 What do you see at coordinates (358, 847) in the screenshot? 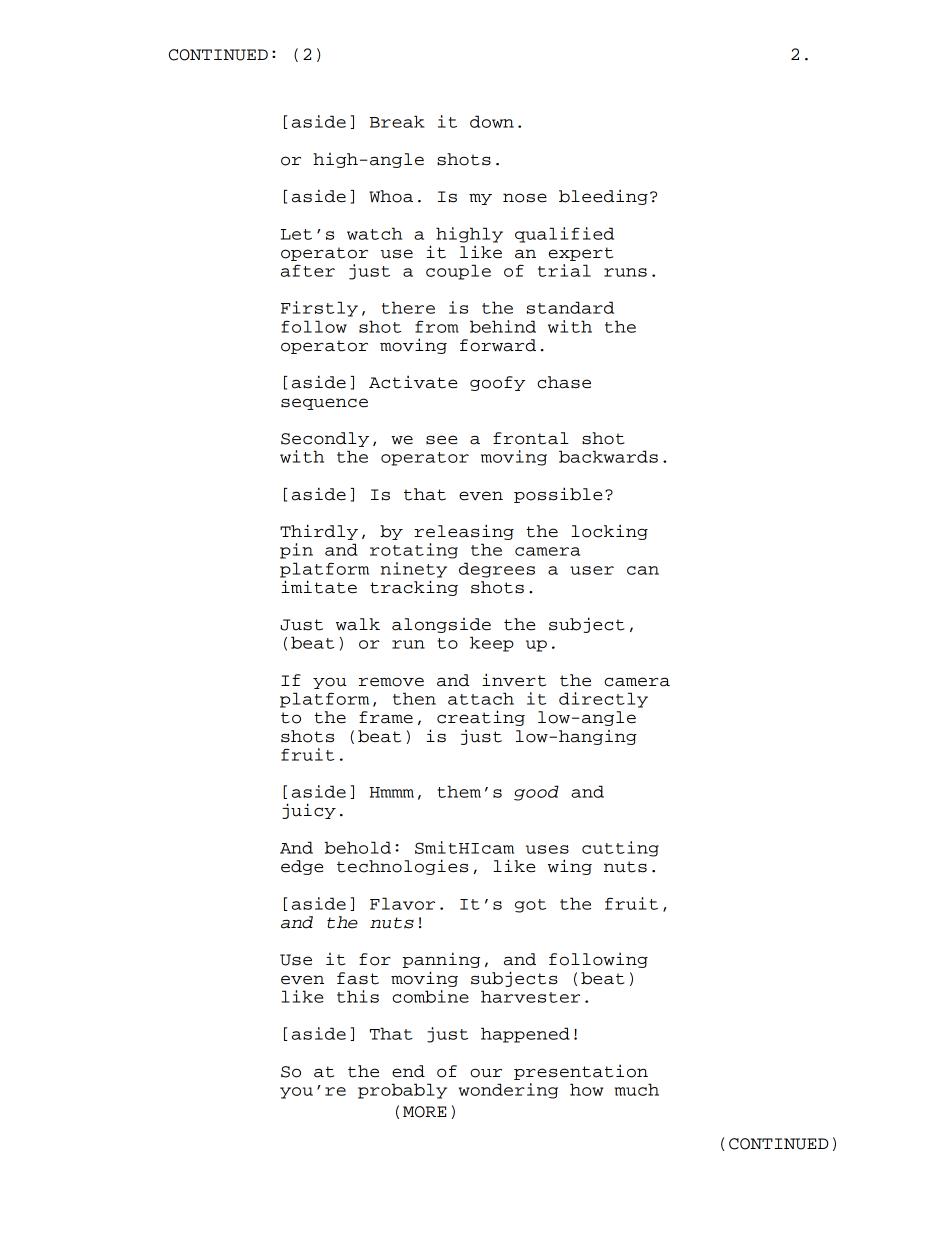
I see `behold` at bounding box center [358, 847].
